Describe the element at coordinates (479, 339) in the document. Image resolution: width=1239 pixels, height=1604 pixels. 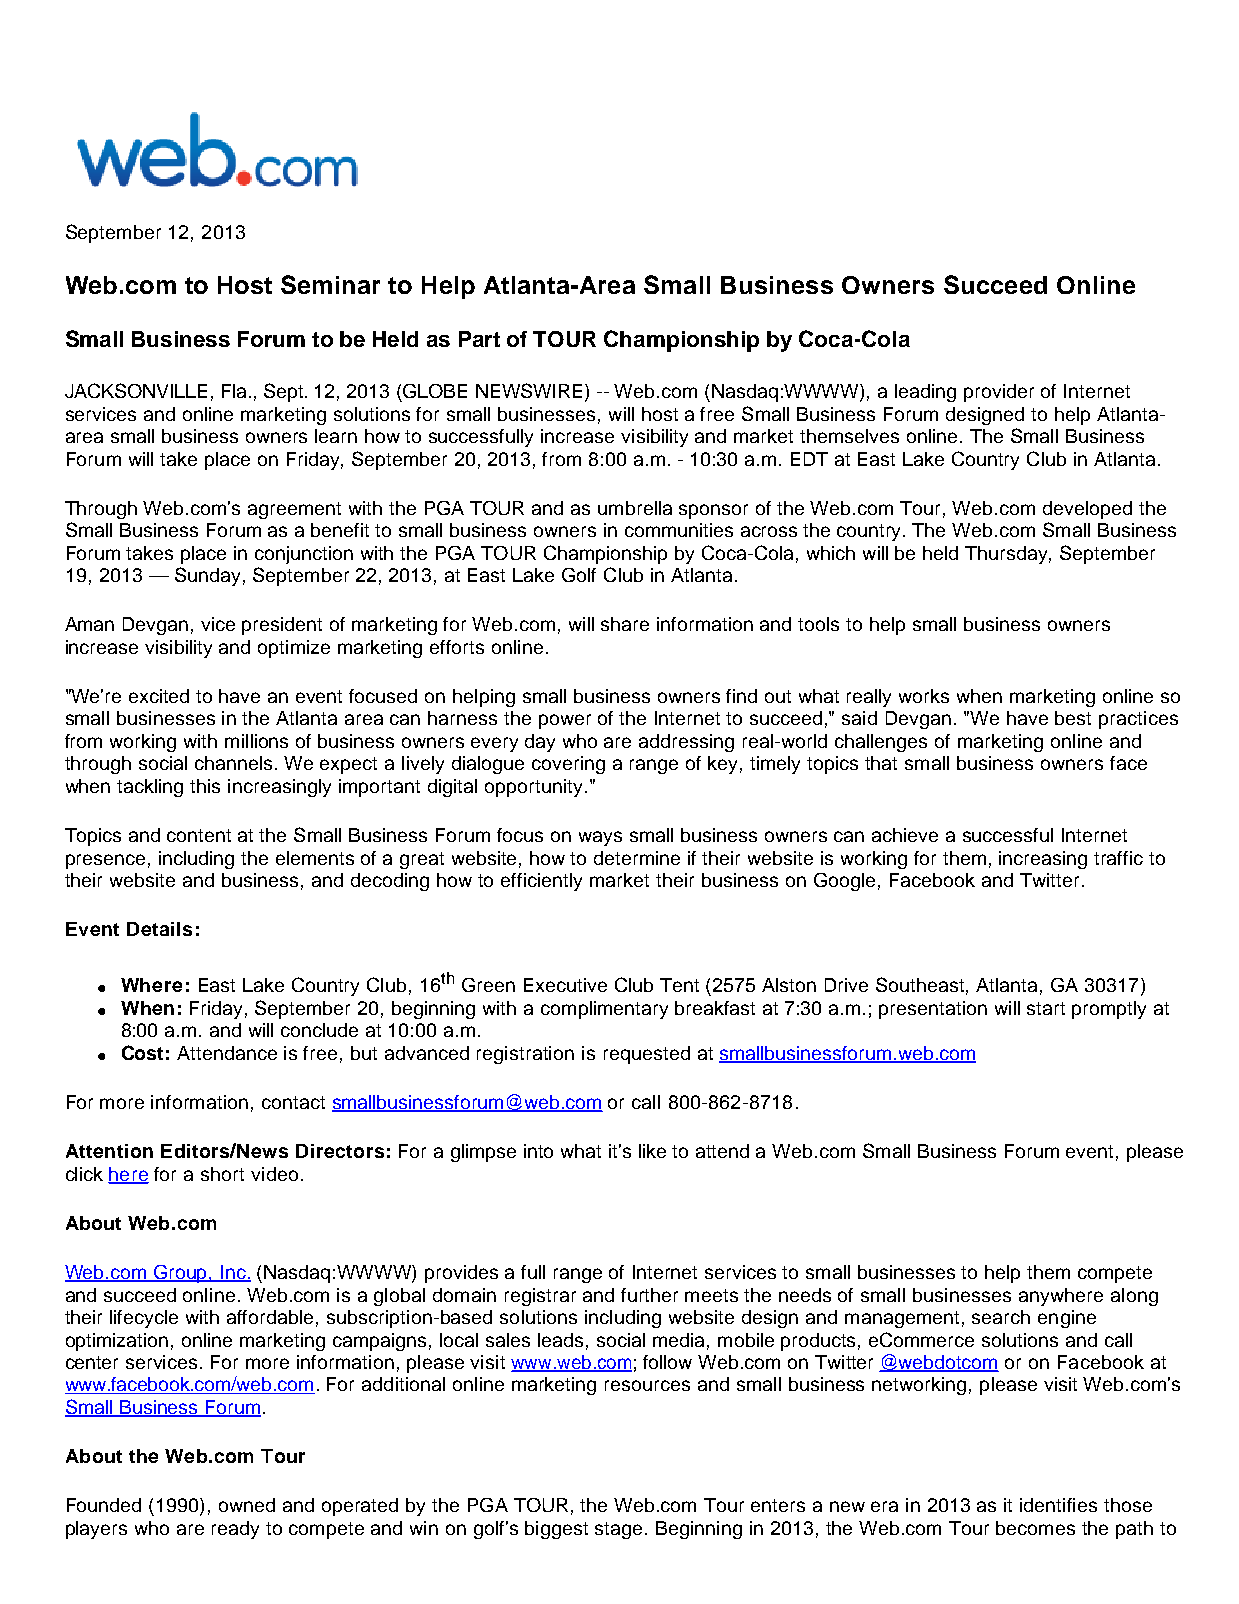
I see `Part` at that location.
